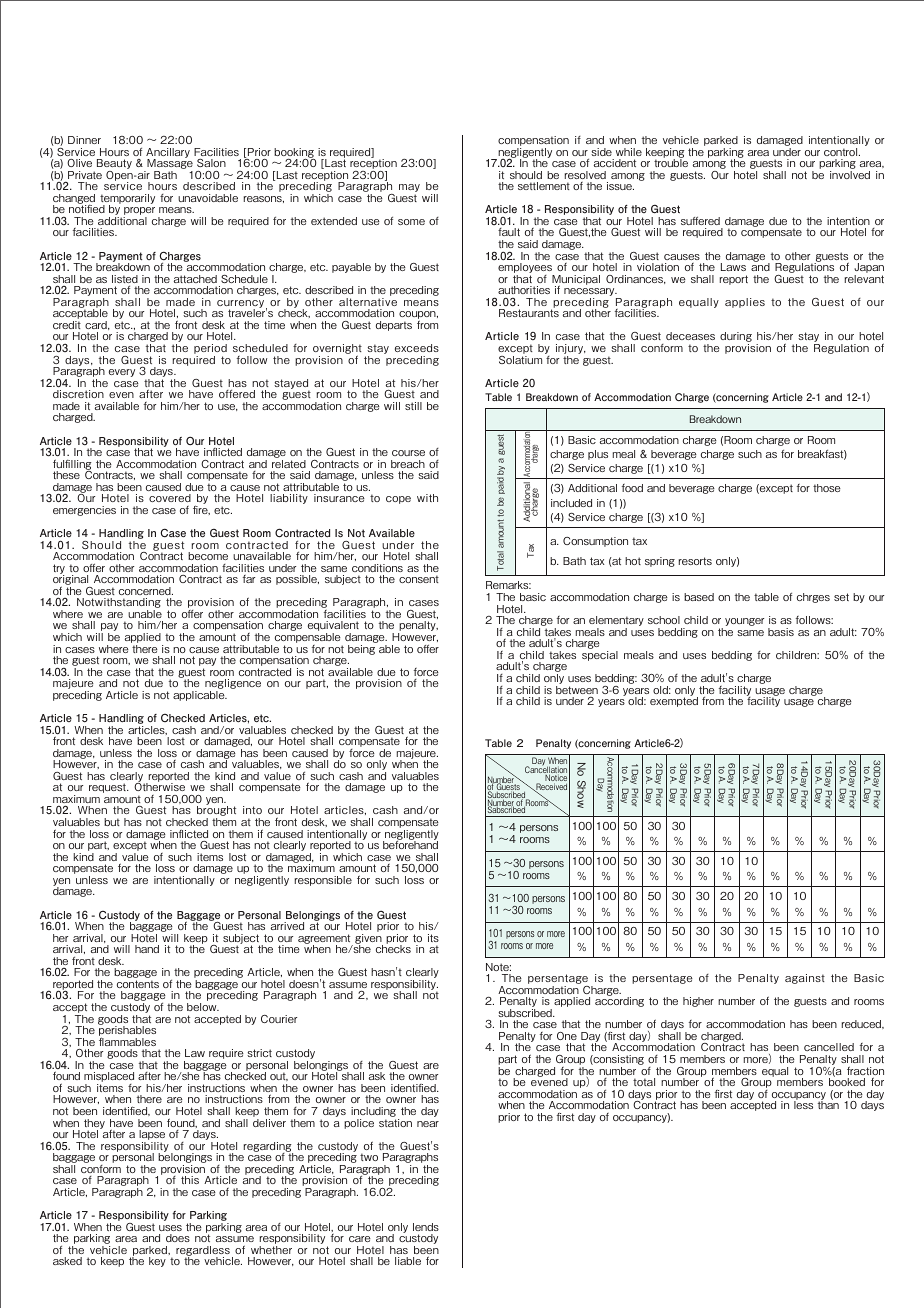 The image size is (924, 1308). Describe the element at coordinates (827, 488) in the image. I see `those` at that location.
